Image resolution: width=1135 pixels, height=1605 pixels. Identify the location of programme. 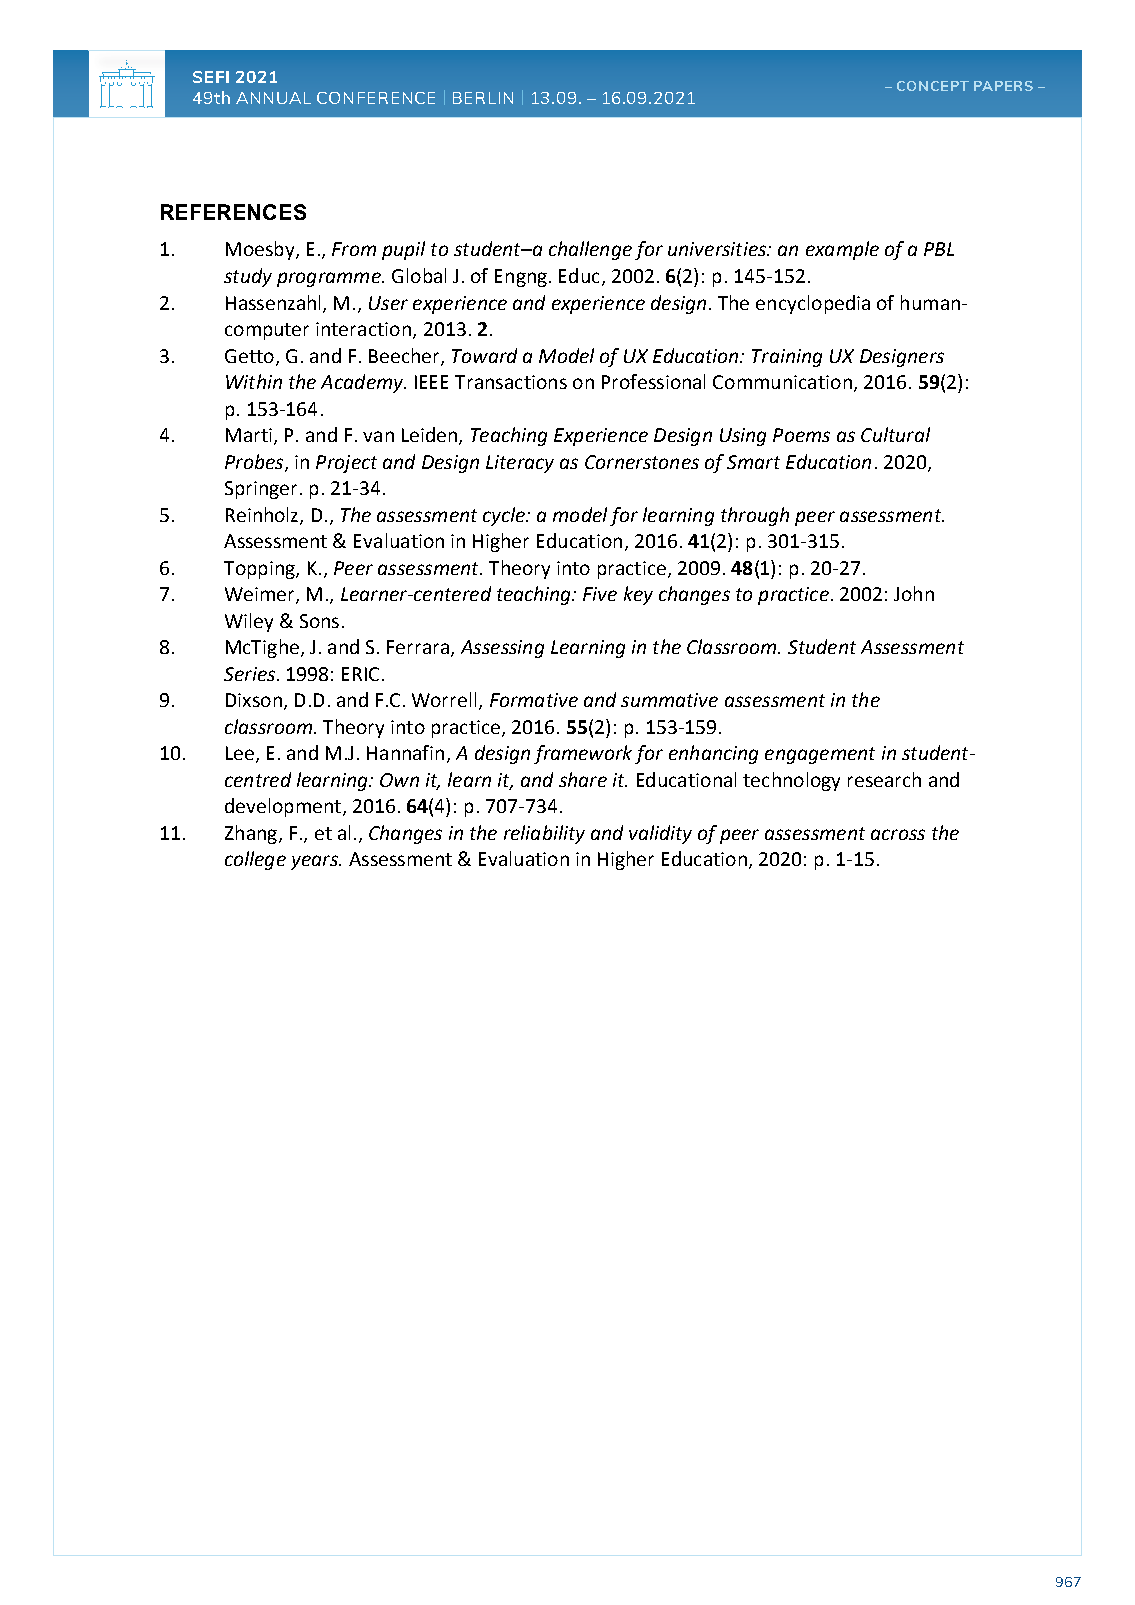
(330, 279).
